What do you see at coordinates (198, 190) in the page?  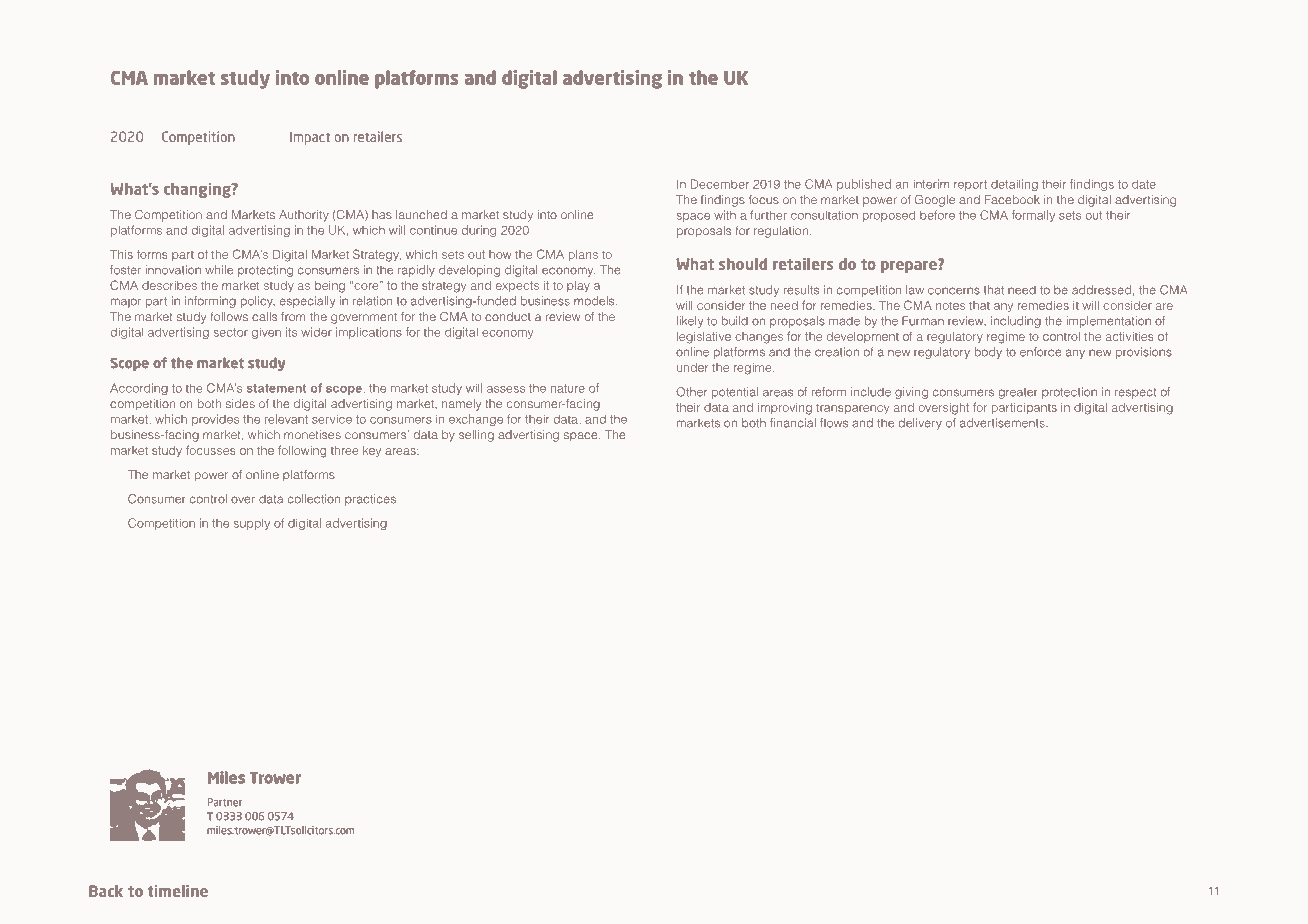 I see `changing` at bounding box center [198, 190].
